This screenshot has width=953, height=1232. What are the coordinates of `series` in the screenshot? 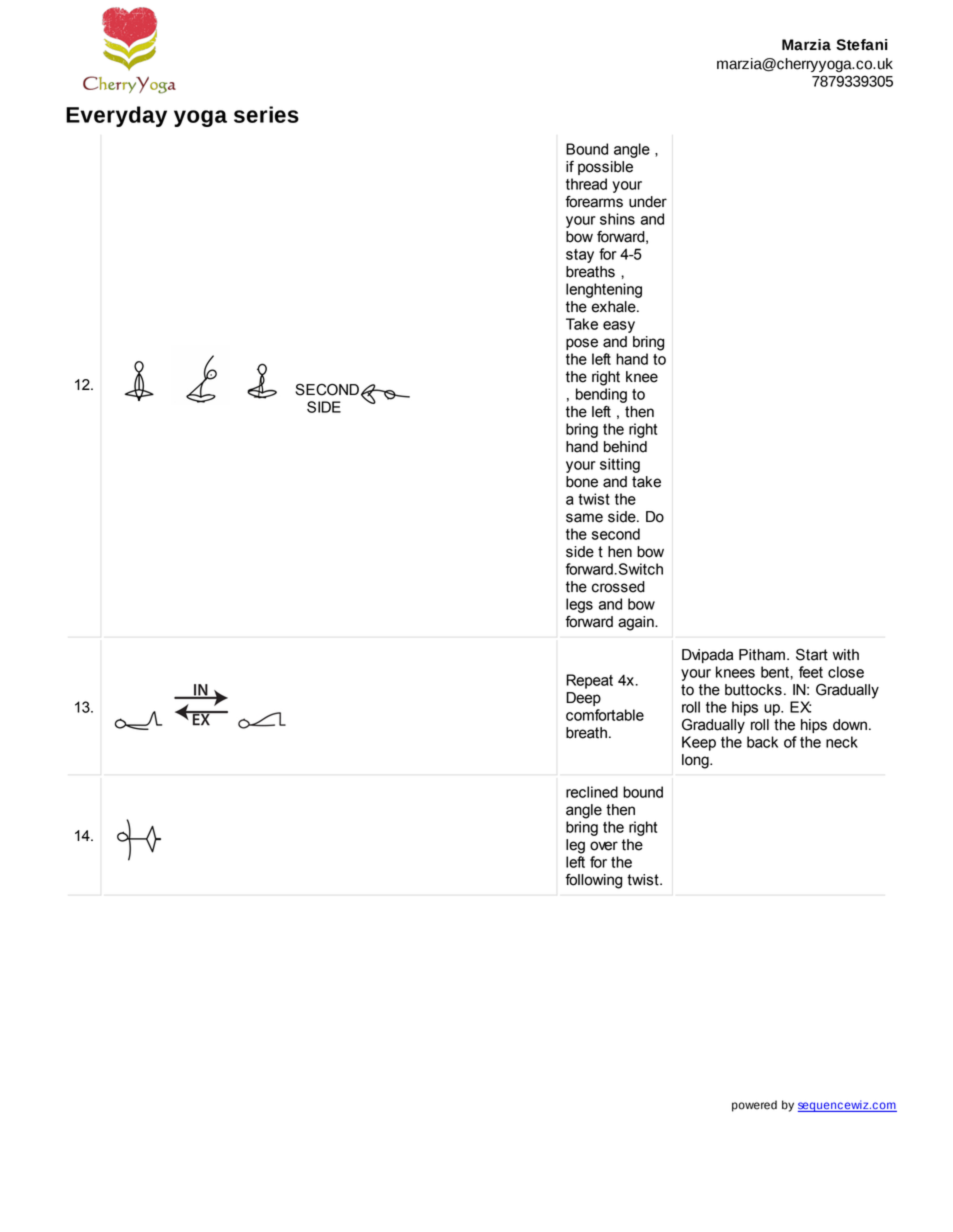 It's located at (266, 114).
